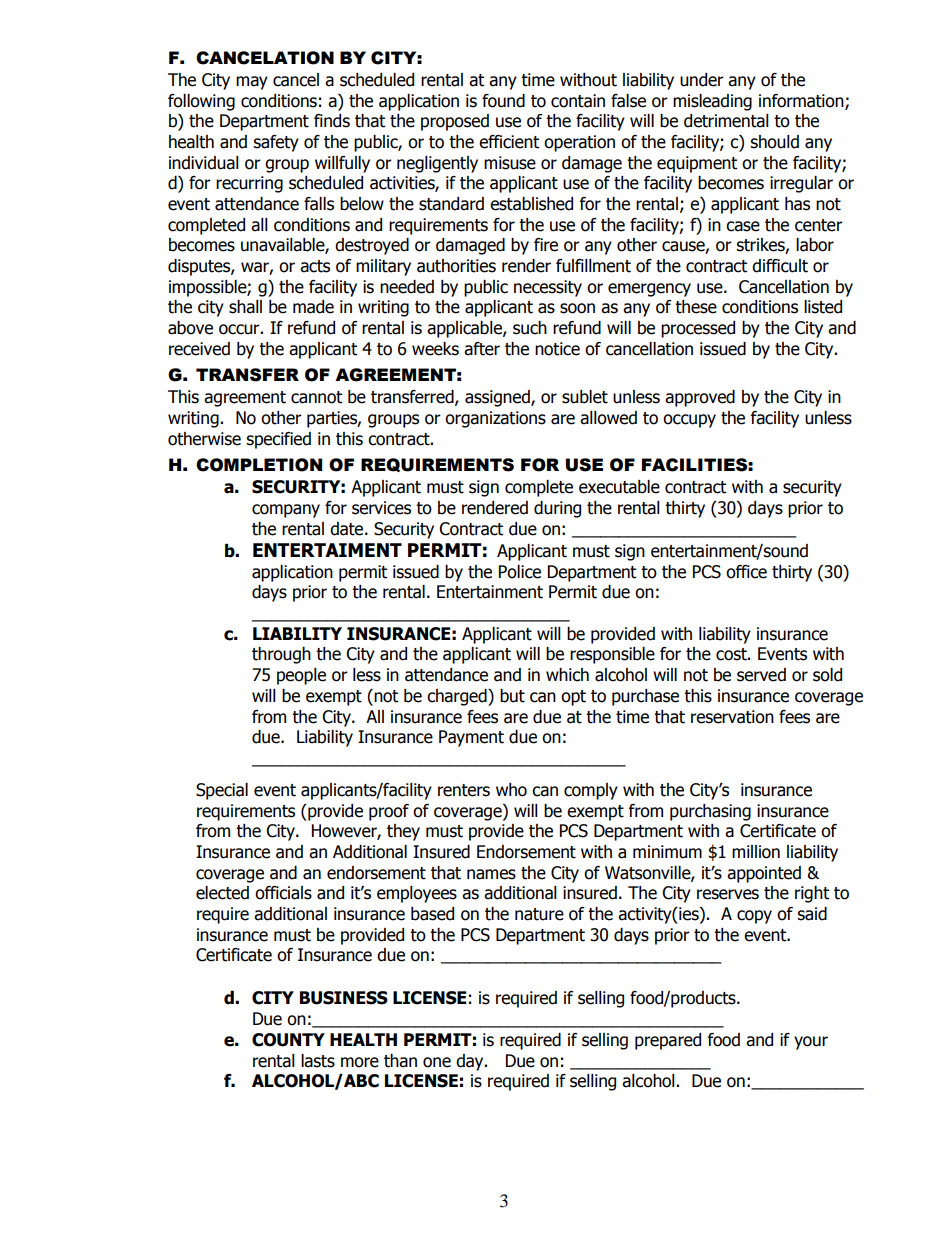  What do you see at coordinates (288, 1040) in the screenshot?
I see `COUNTY` at bounding box center [288, 1040].
